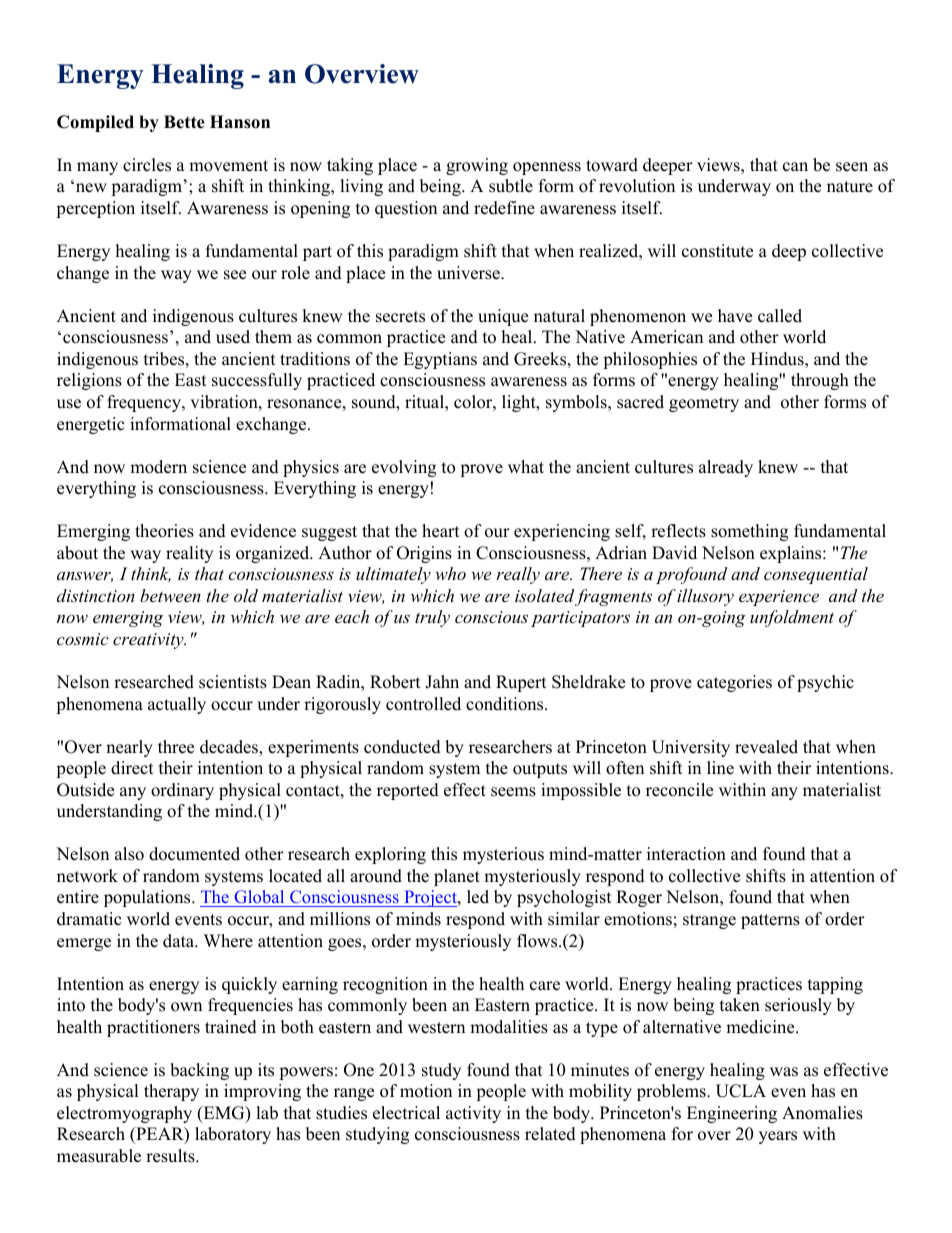 This page has height=1233, width=952. Describe the element at coordinates (432, 618) in the page. I see `truly` at that location.
